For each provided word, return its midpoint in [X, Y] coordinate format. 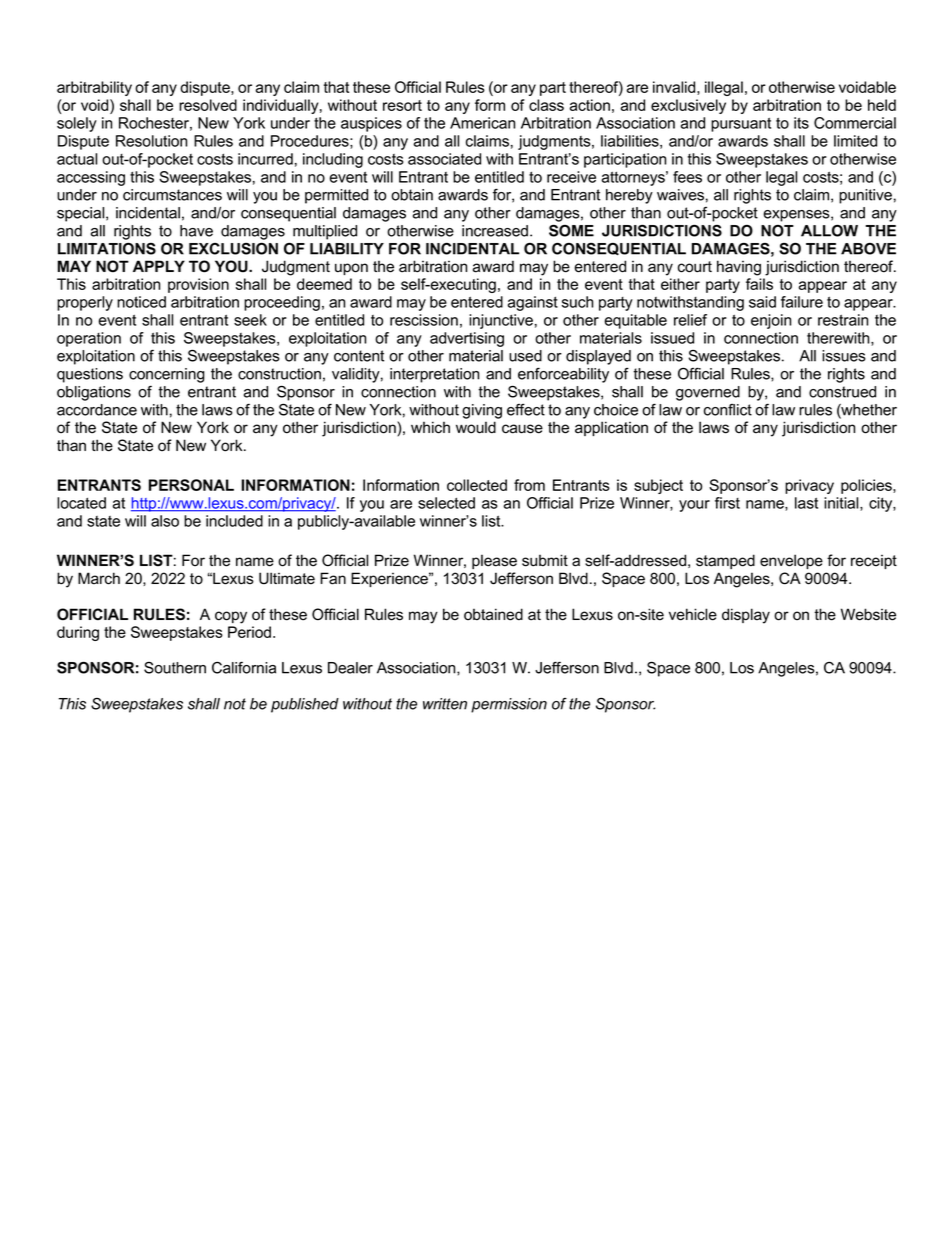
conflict [728, 410]
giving [482, 411]
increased [495, 231]
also [165, 521]
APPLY [159, 266]
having [739, 268]
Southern [175, 668]
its [801, 123]
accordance [97, 410]
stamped [725, 561]
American [482, 123]
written [445, 704]
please [494, 561]
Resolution [151, 141]
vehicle [693, 614]
